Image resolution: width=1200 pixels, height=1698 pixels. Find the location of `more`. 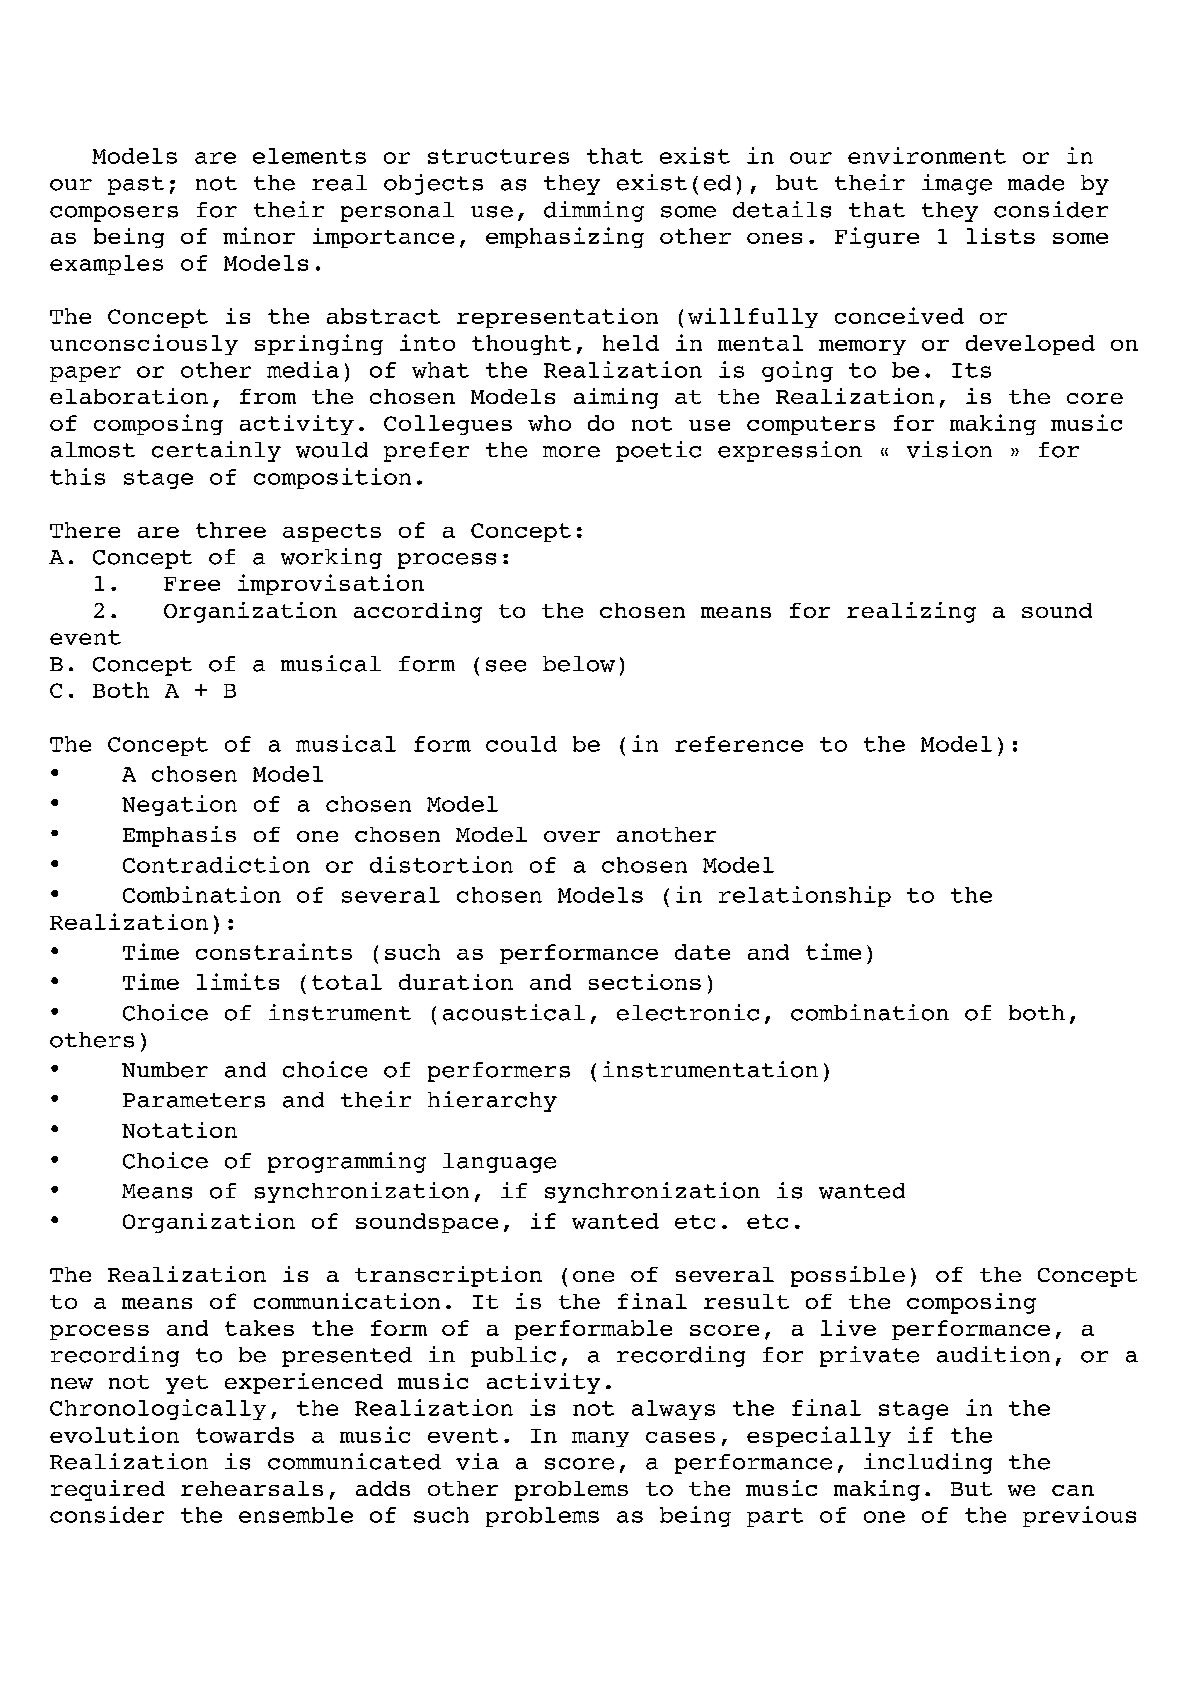

more is located at coordinates (571, 452).
